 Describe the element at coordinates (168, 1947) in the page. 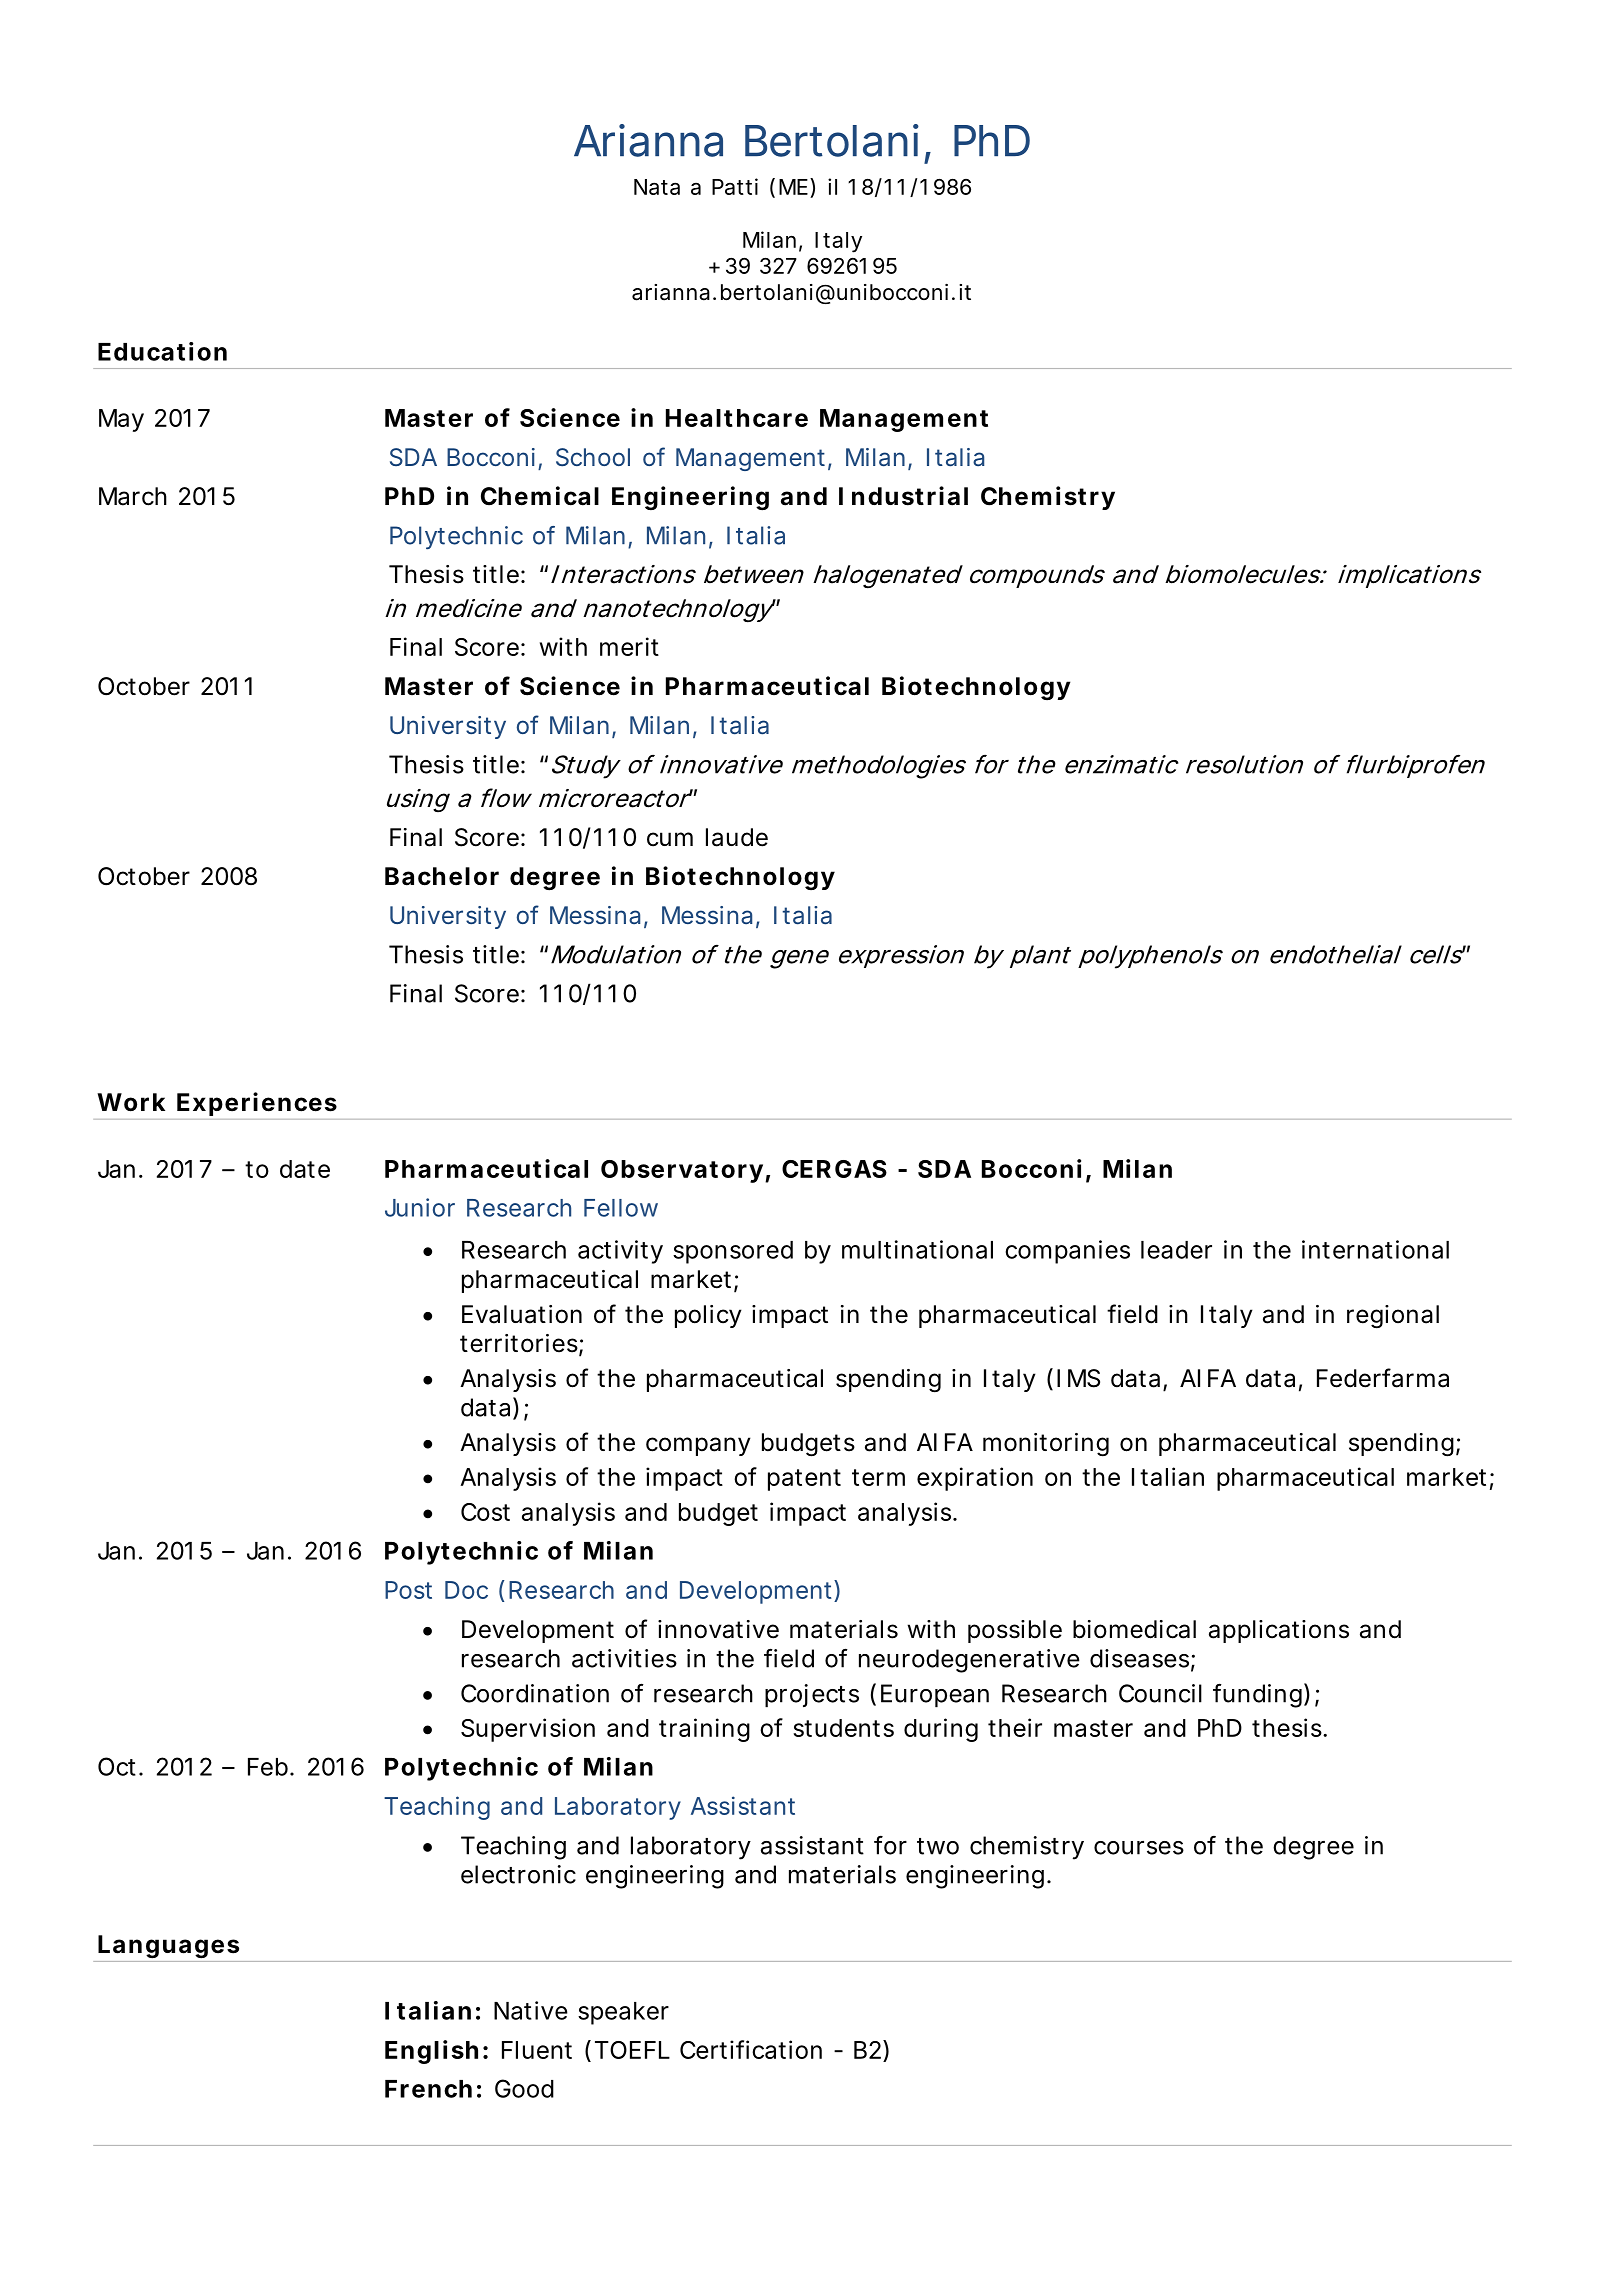

I see `Languages` at that location.
